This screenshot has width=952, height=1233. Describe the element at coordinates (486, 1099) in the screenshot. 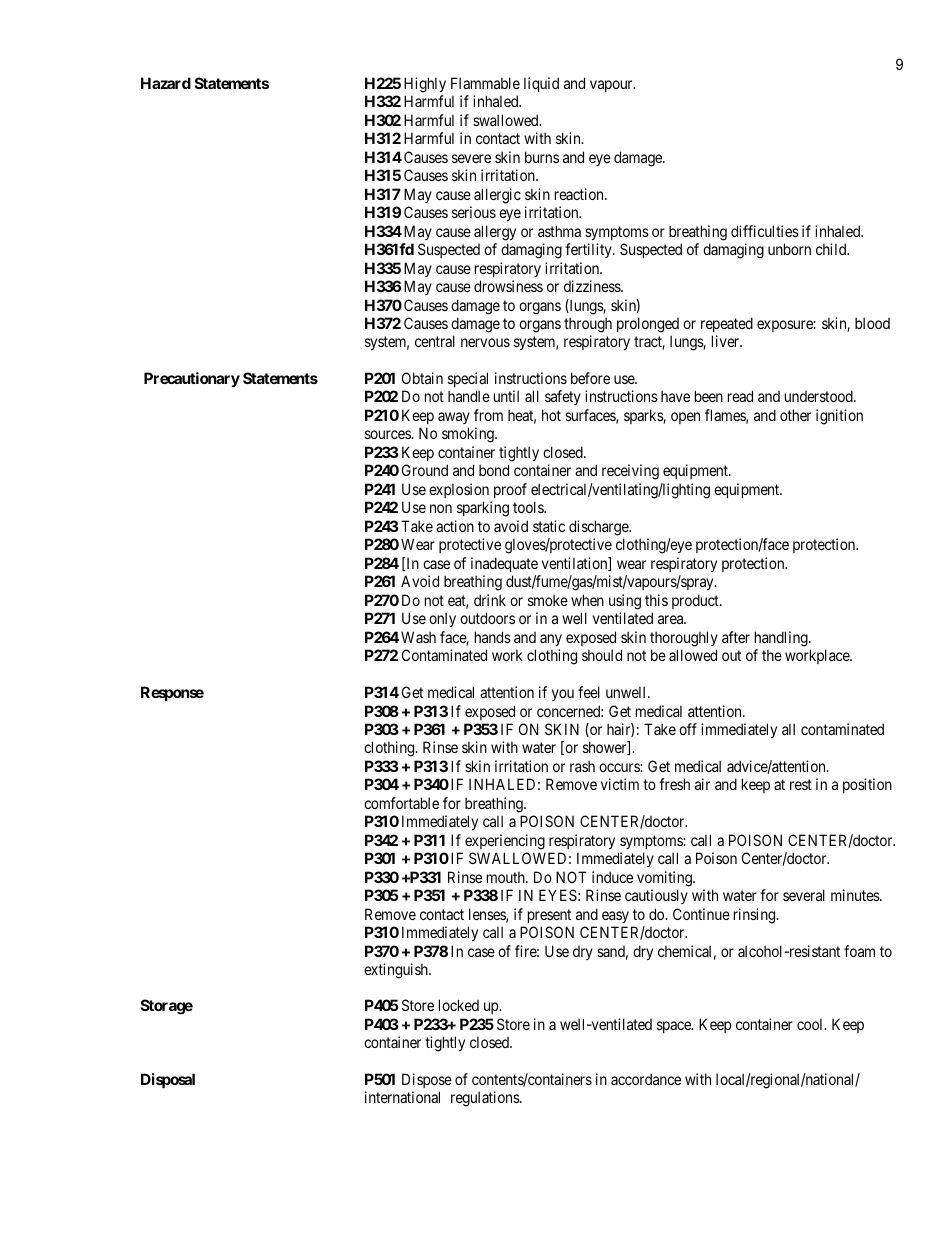

I see `regulations` at that location.
